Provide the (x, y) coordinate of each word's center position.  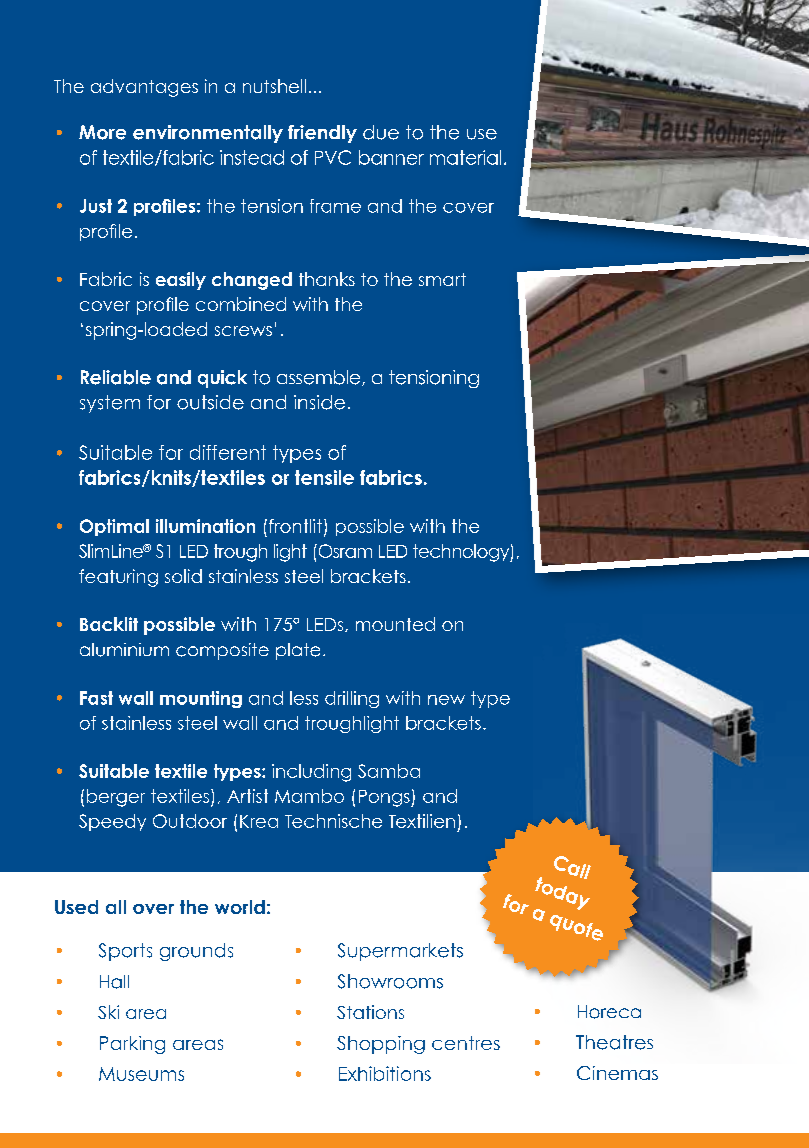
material (465, 157)
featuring (118, 578)
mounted (395, 624)
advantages (144, 88)
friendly (322, 134)
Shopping (381, 1045)
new (446, 700)
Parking (132, 1045)
